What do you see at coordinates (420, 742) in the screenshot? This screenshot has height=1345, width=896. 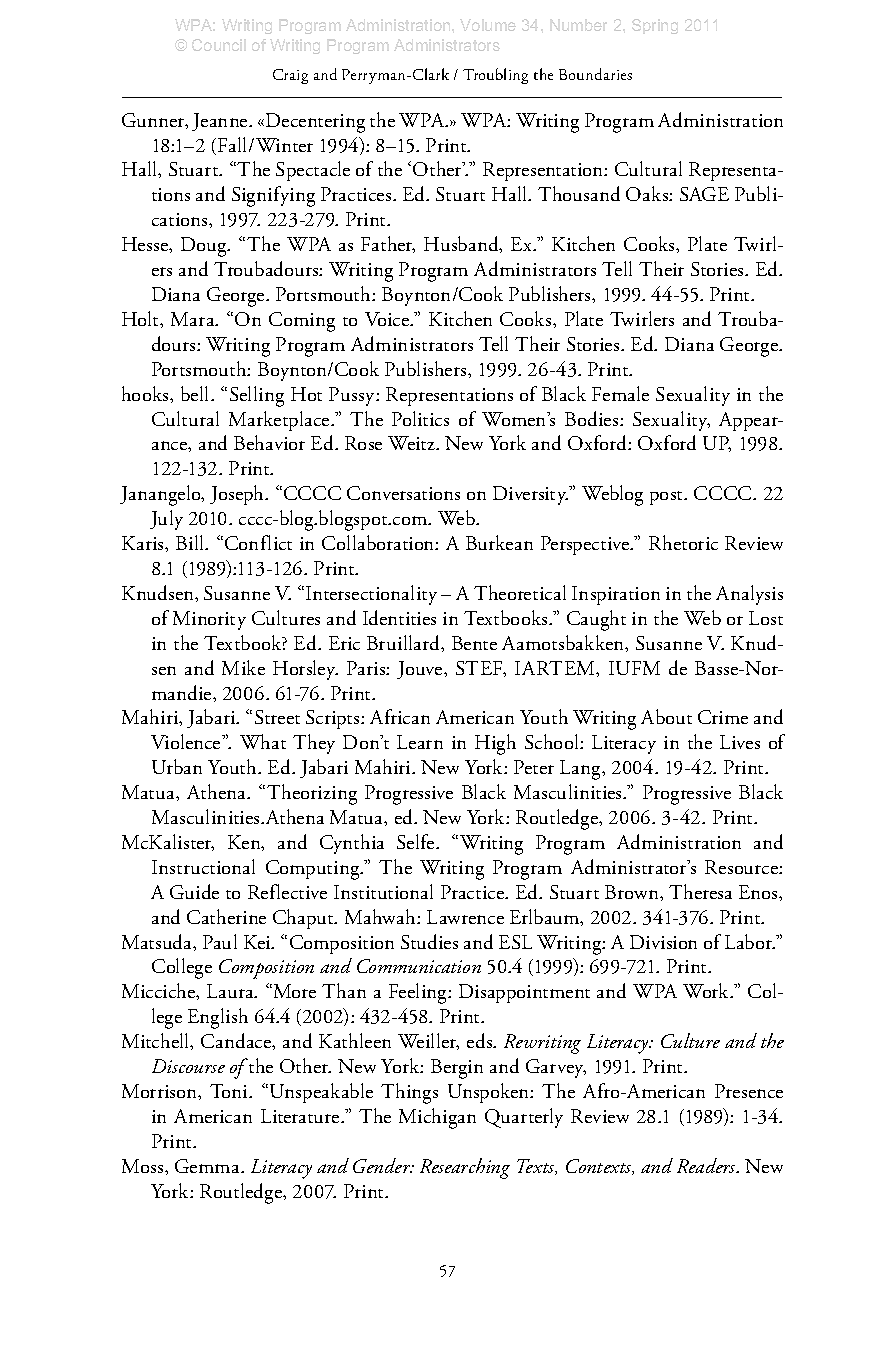 I see `Learn` at bounding box center [420, 742].
